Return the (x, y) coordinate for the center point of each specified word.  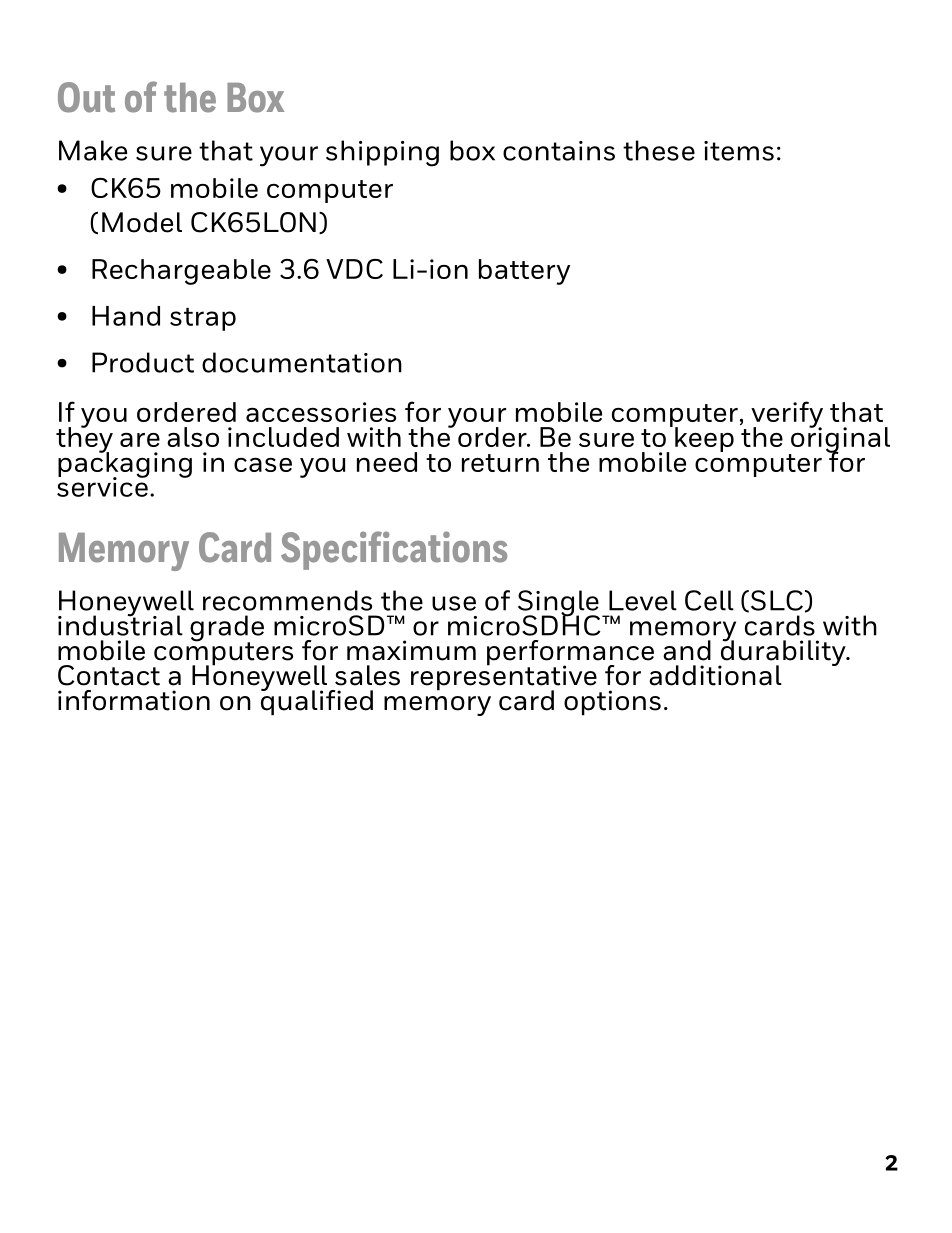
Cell (709, 600)
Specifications (394, 550)
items (739, 151)
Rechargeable (181, 272)
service (102, 486)
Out (86, 97)
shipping (382, 153)
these (659, 150)
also (193, 437)
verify (787, 415)
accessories (321, 412)
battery (524, 272)
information (134, 700)
